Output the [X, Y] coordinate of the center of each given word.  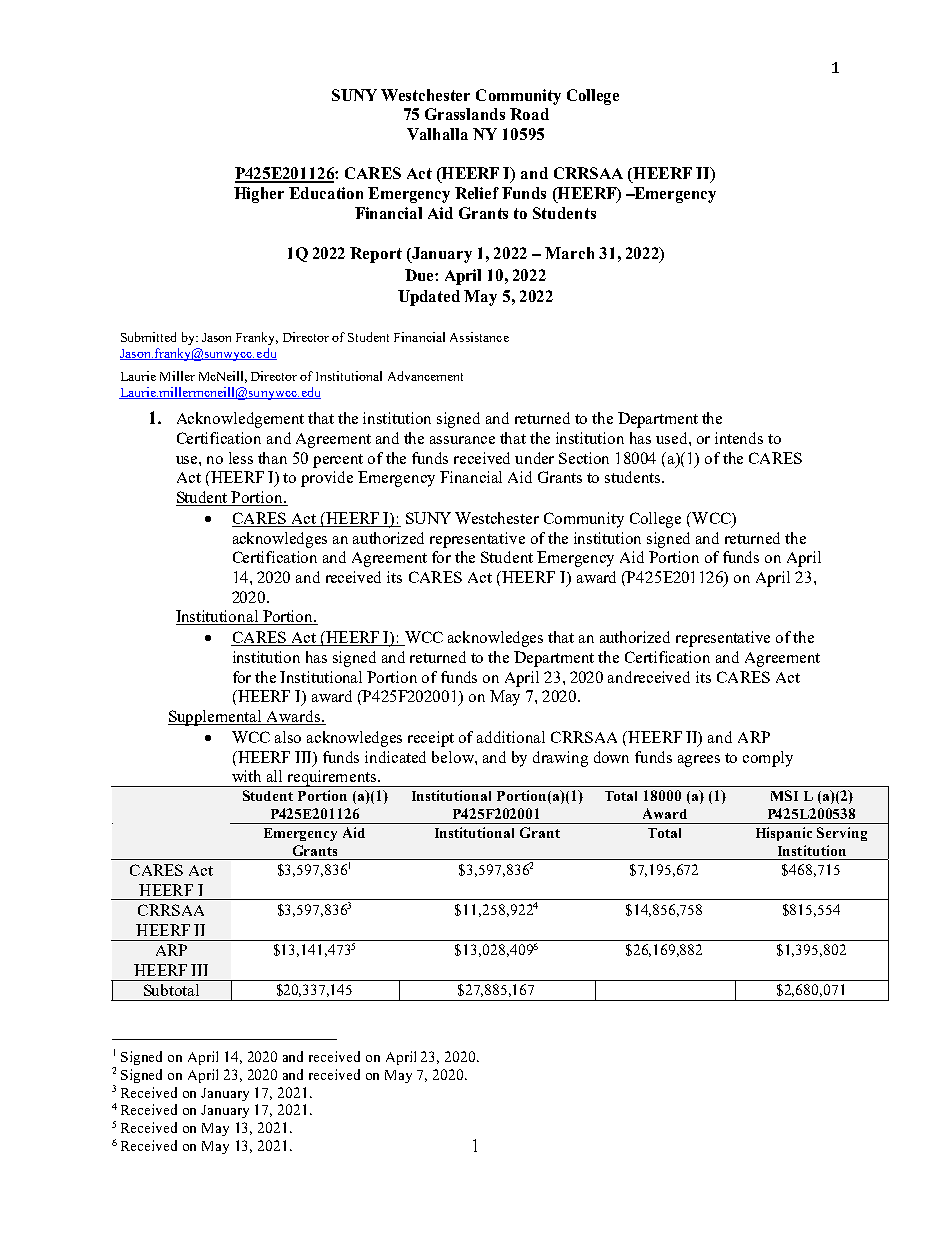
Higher [259, 195]
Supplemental [216, 718]
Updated [429, 298]
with [246, 776]
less [241, 458]
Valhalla [437, 134]
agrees [699, 761]
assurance [462, 440]
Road [529, 114]
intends [739, 438]
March [569, 253]
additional [511, 737]
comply [768, 759]
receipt [431, 739]
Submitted [148, 337]
